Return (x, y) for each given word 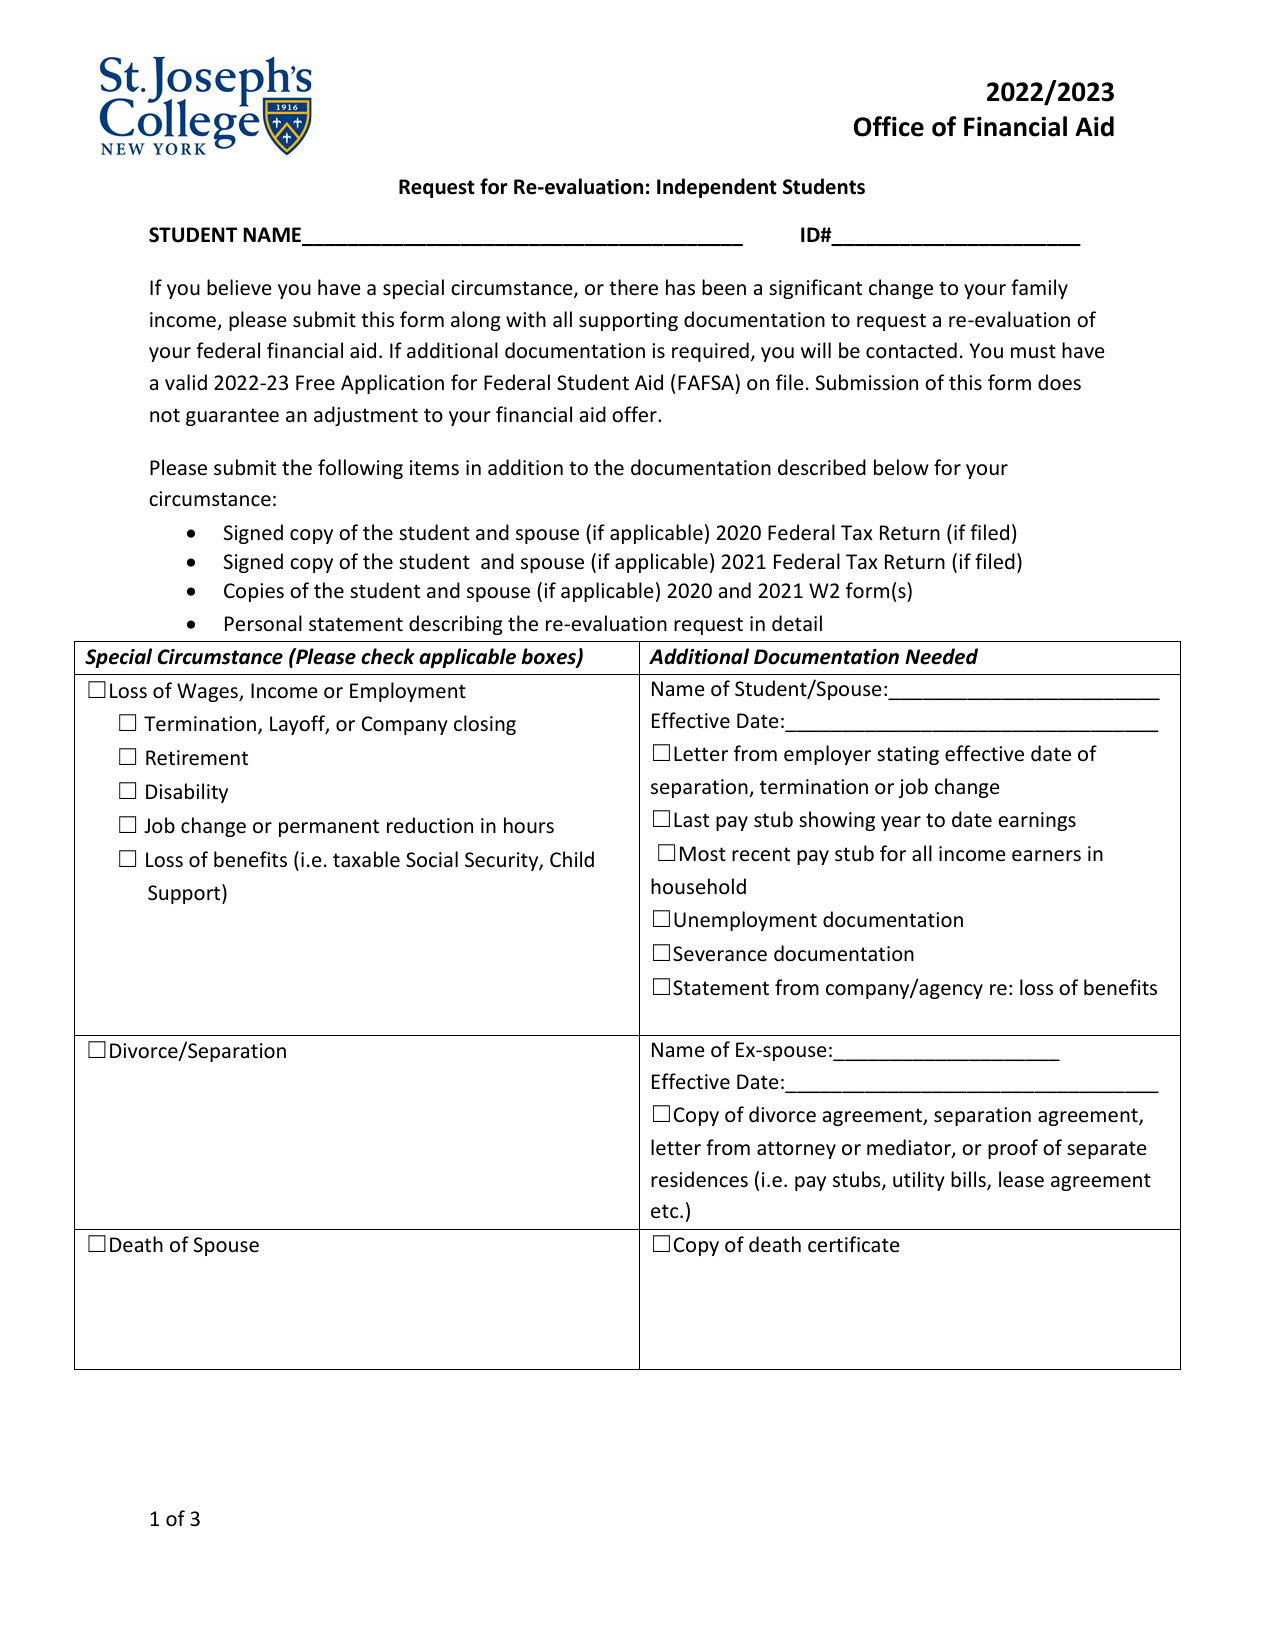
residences (699, 1179)
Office (889, 126)
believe (239, 287)
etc (666, 1211)
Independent (717, 188)
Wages (208, 692)
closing (485, 725)
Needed (941, 656)
